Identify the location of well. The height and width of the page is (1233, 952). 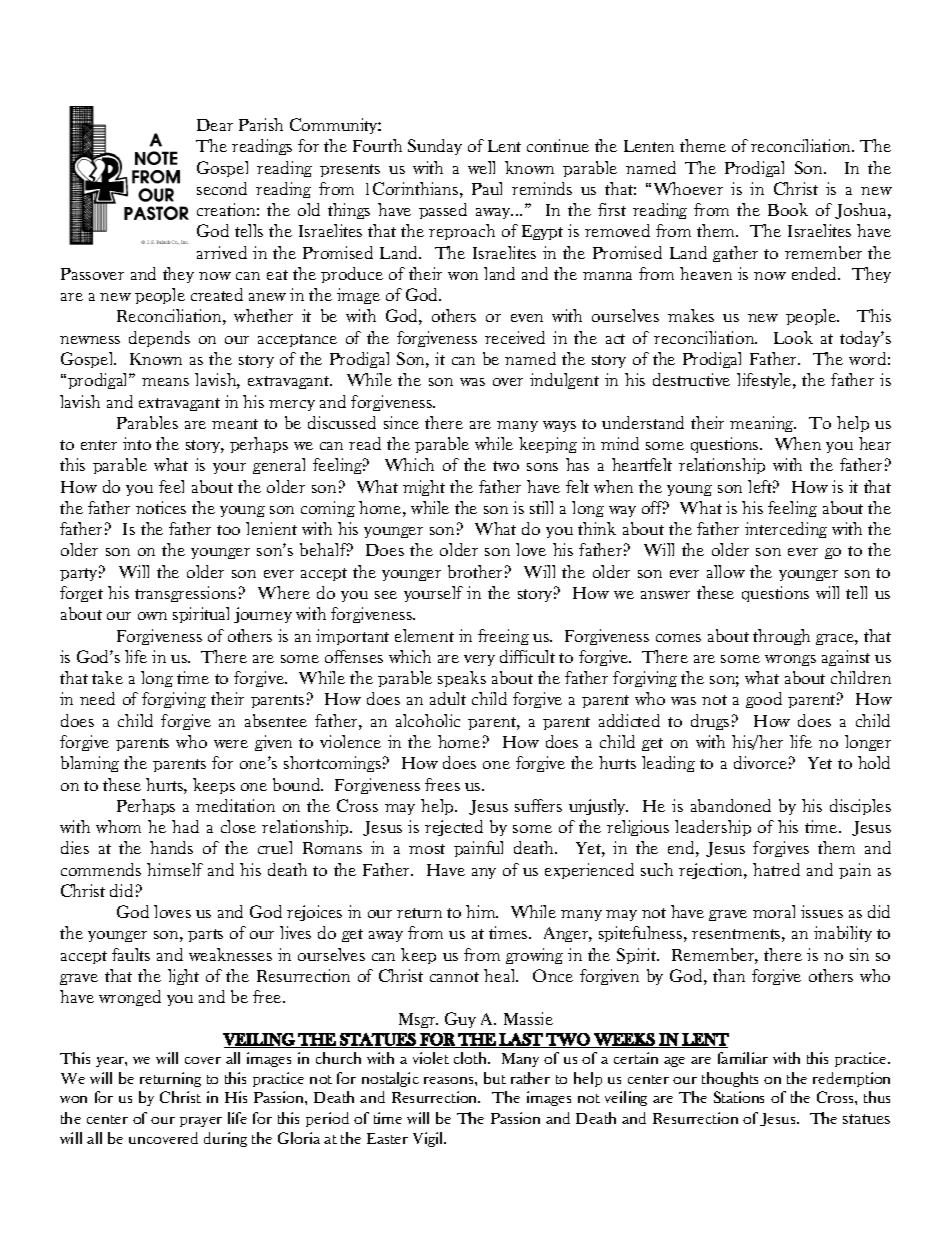
(481, 167).
